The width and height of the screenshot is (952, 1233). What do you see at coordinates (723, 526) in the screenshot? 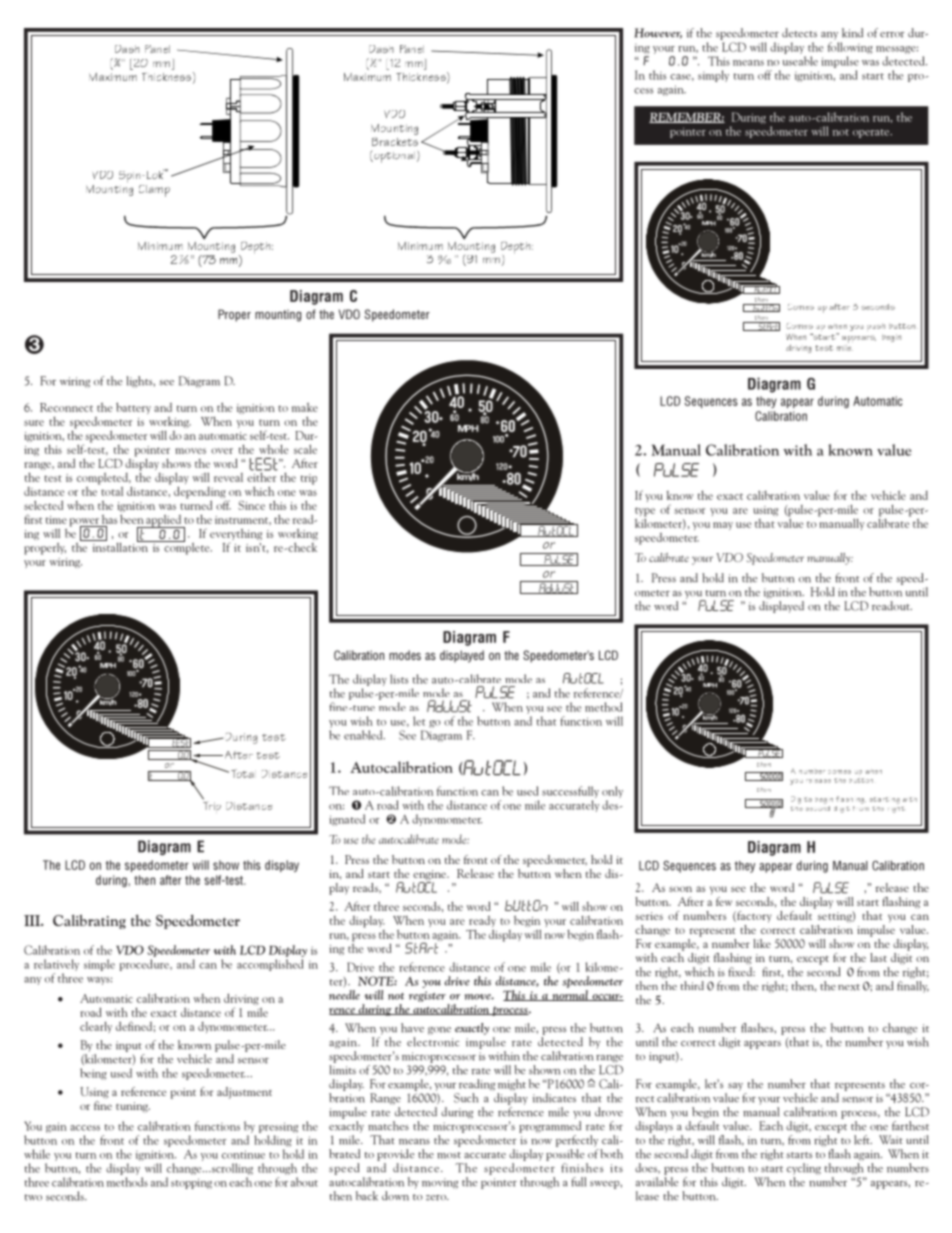
I see `may` at bounding box center [723, 526].
